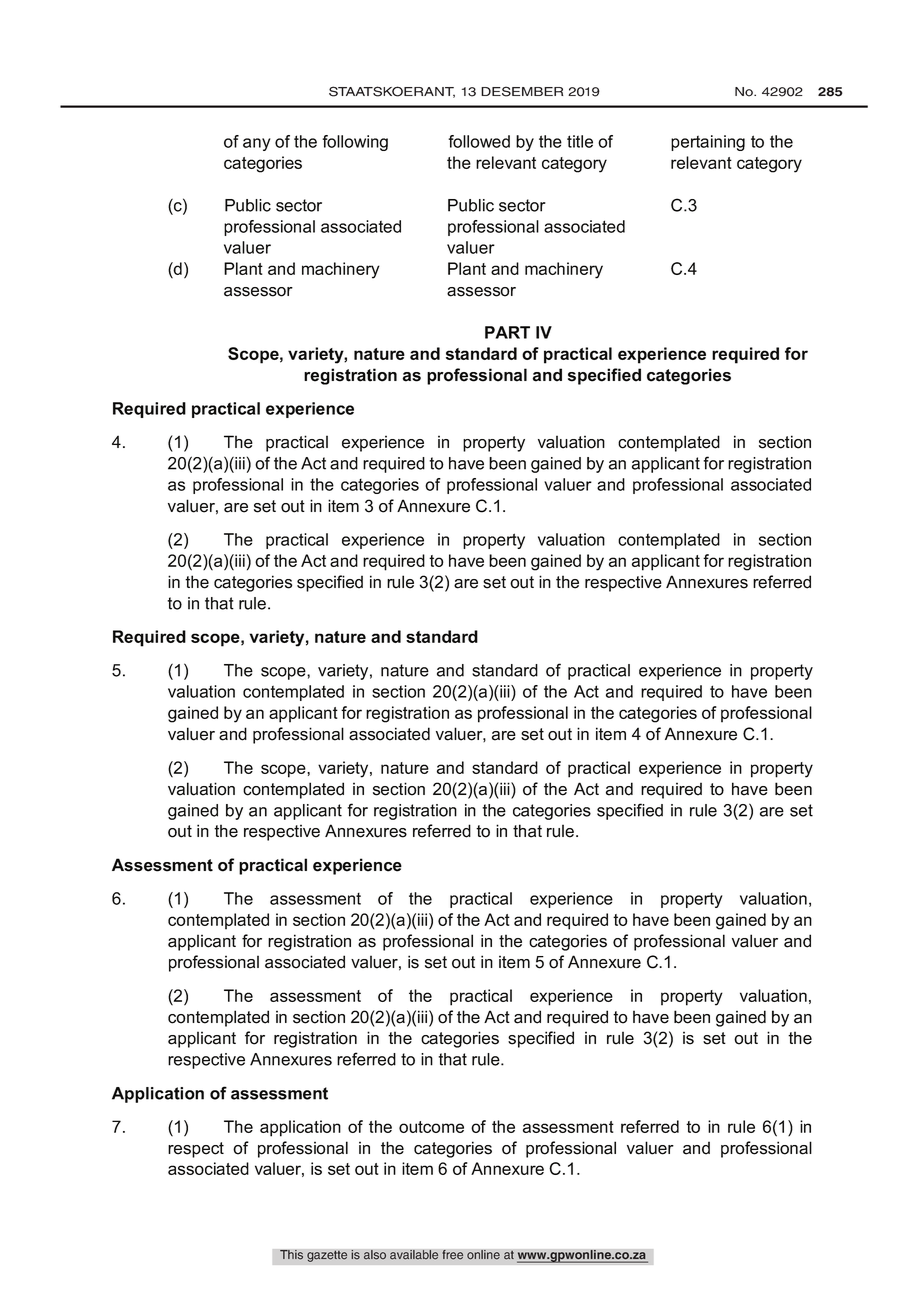  What do you see at coordinates (355, 143) in the page?
I see `following` at bounding box center [355, 143].
